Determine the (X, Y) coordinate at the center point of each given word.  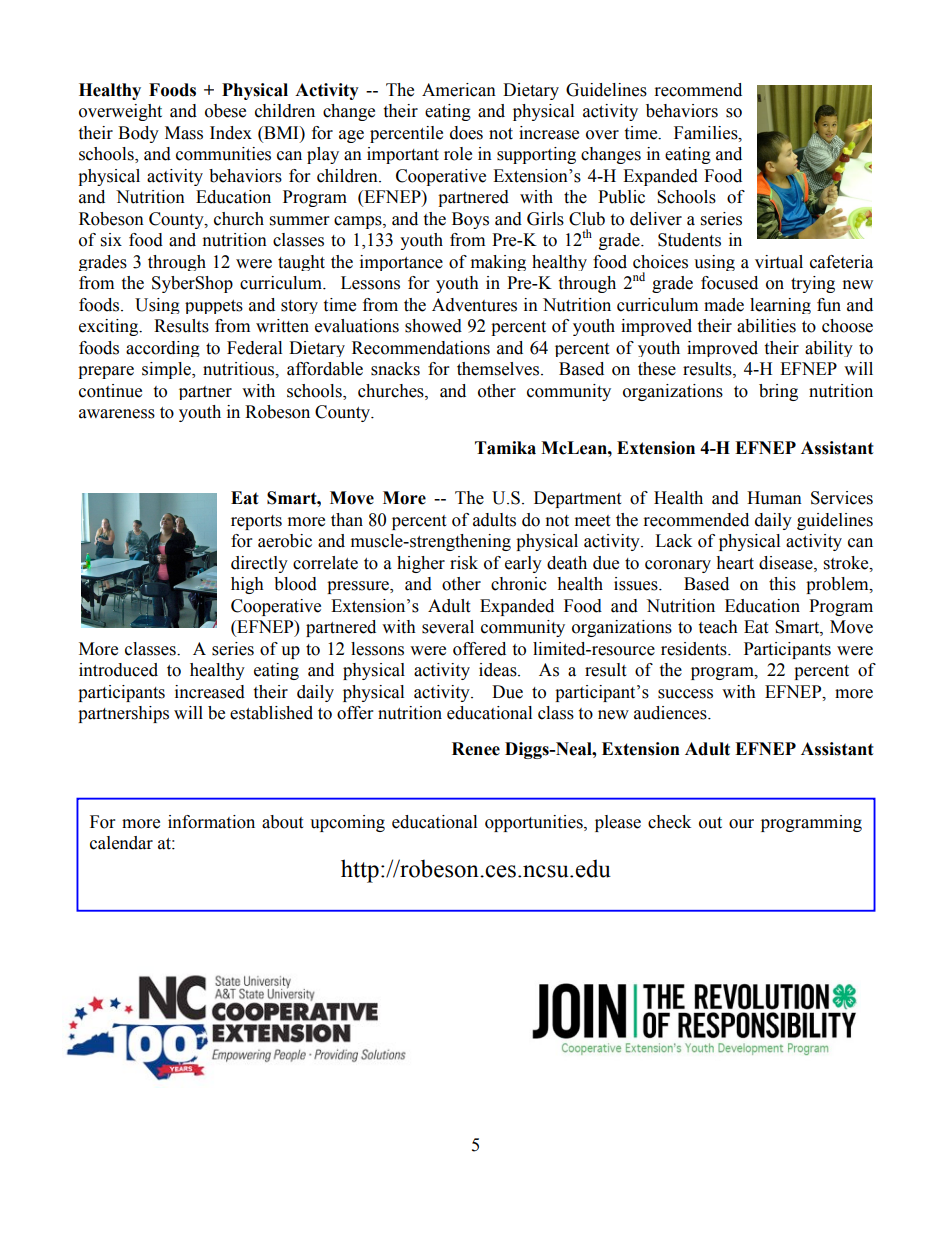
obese (225, 111)
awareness (117, 414)
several (448, 627)
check (669, 822)
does (466, 133)
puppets (214, 307)
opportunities (535, 823)
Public (621, 197)
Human (774, 498)
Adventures (474, 305)
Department (577, 499)
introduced (118, 670)
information (211, 822)
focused (729, 283)
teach (718, 627)
